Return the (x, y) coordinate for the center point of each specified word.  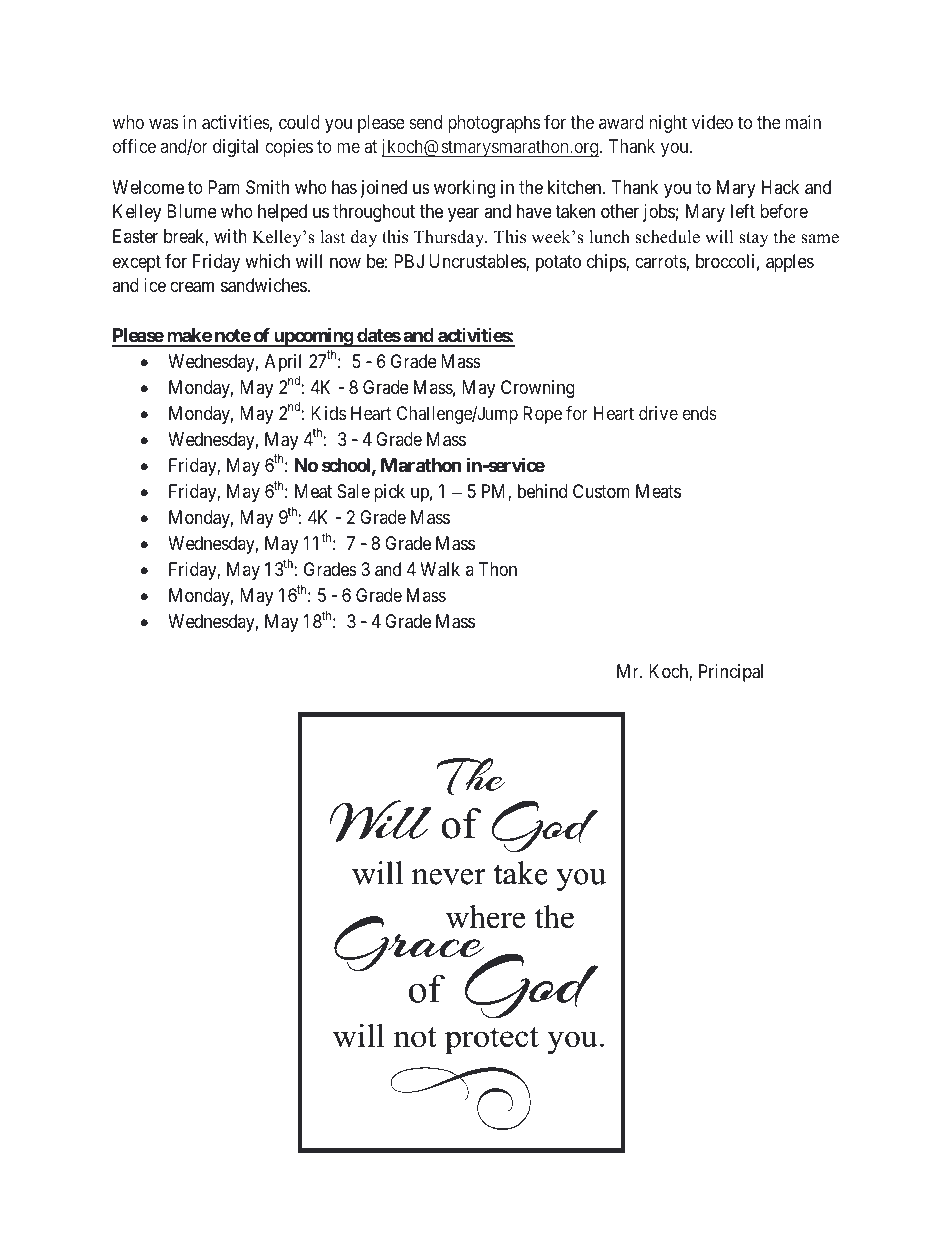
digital (235, 148)
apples (790, 263)
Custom (601, 491)
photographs (494, 124)
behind (542, 491)
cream (192, 287)
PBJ (409, 261)
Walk (440, 569)
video (712, 122)
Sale (353, 491)
